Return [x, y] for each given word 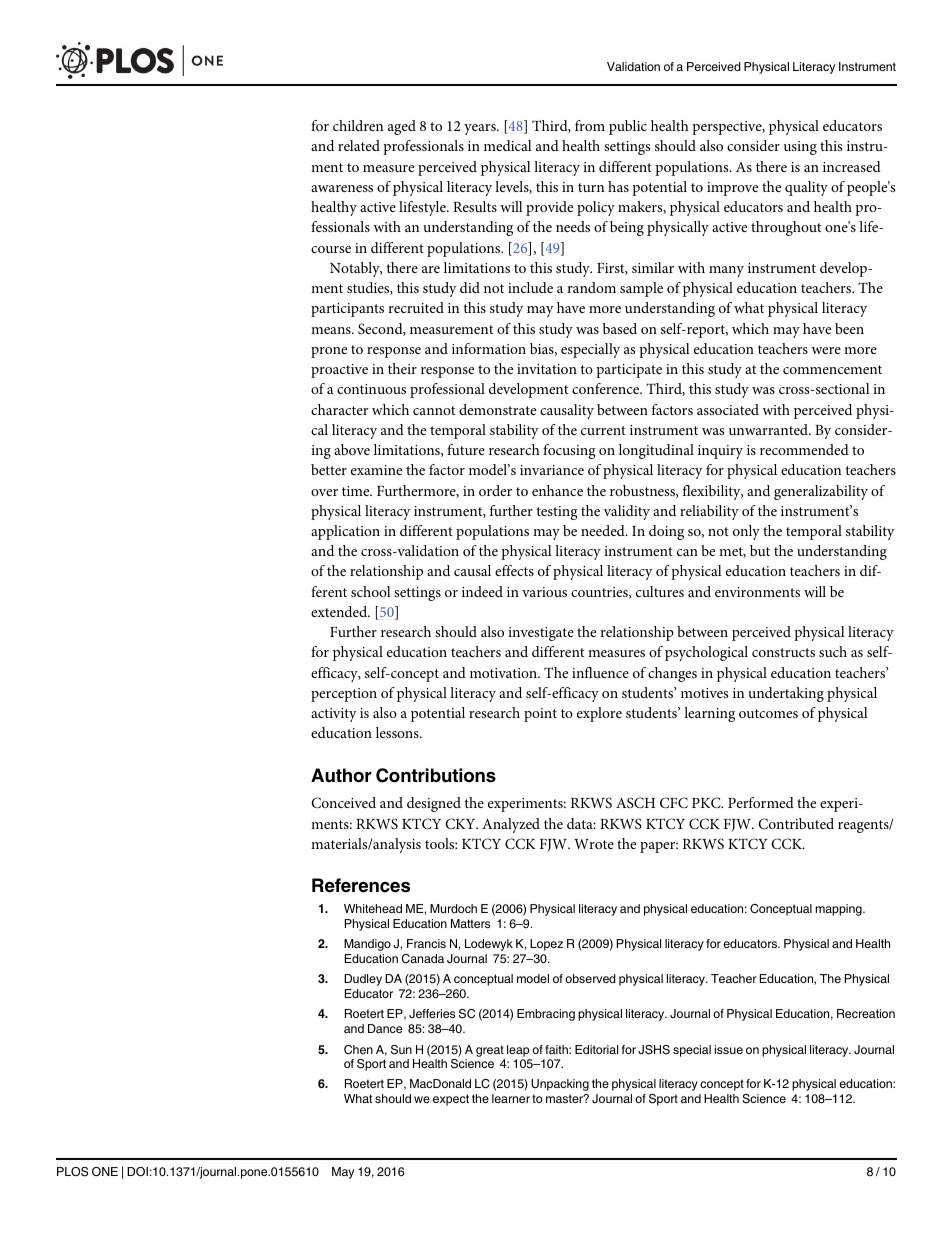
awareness [342, 188]
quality [806, 188]
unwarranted [769, 429]
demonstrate [497, 409]
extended [340, 611]
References [361, 885]
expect [451, 1100]
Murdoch [453, 908]
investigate [541, 634]
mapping [840, 910]
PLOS [72, 1172]
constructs [783, 652]
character [340, 409]
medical [508, 145]
